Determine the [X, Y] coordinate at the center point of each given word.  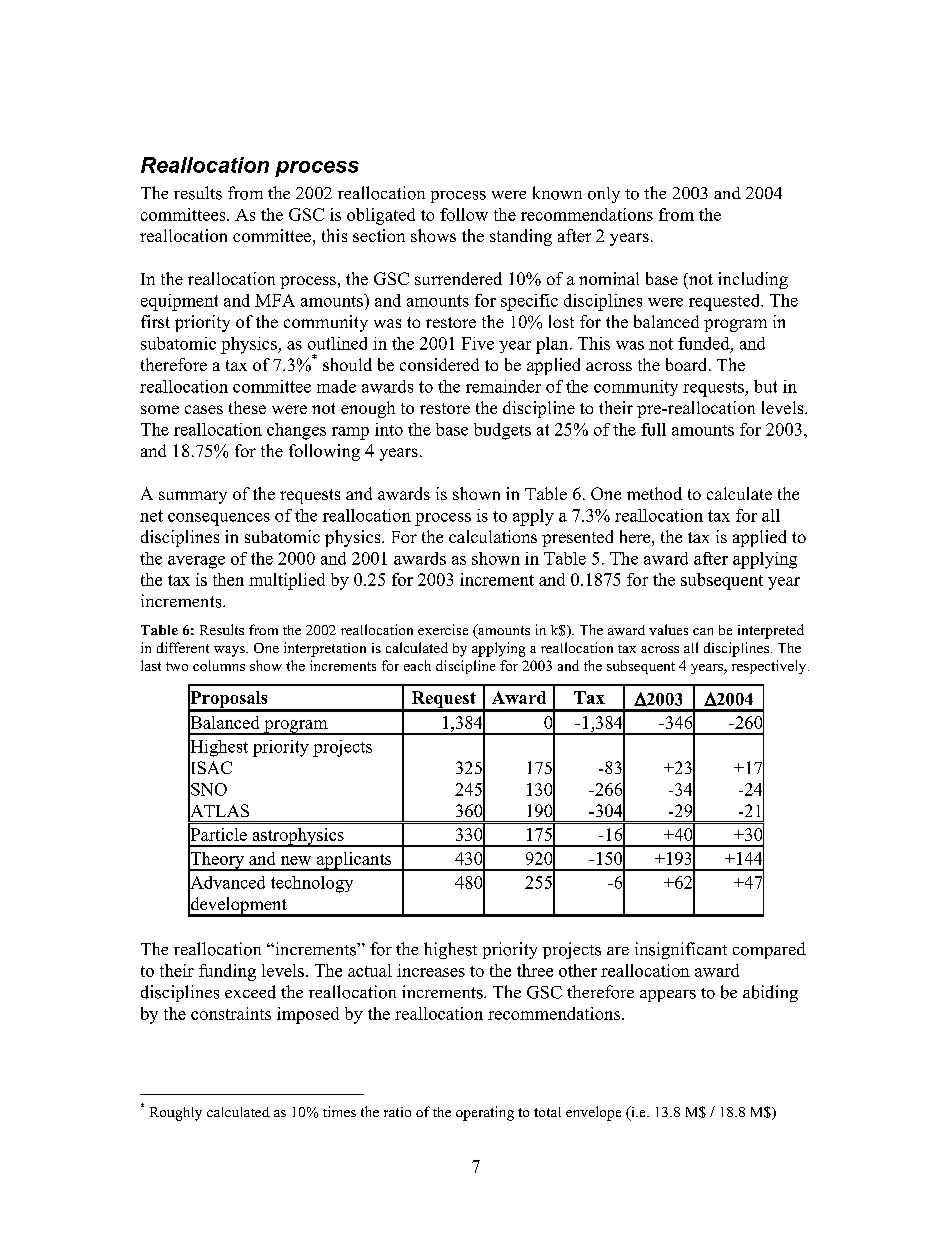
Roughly [176, 1114]
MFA [275, 300]
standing [521, 237]
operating [485, 1113]
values [668, 629]
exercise [443, 629]
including [753, 280]
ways [230, 651]
